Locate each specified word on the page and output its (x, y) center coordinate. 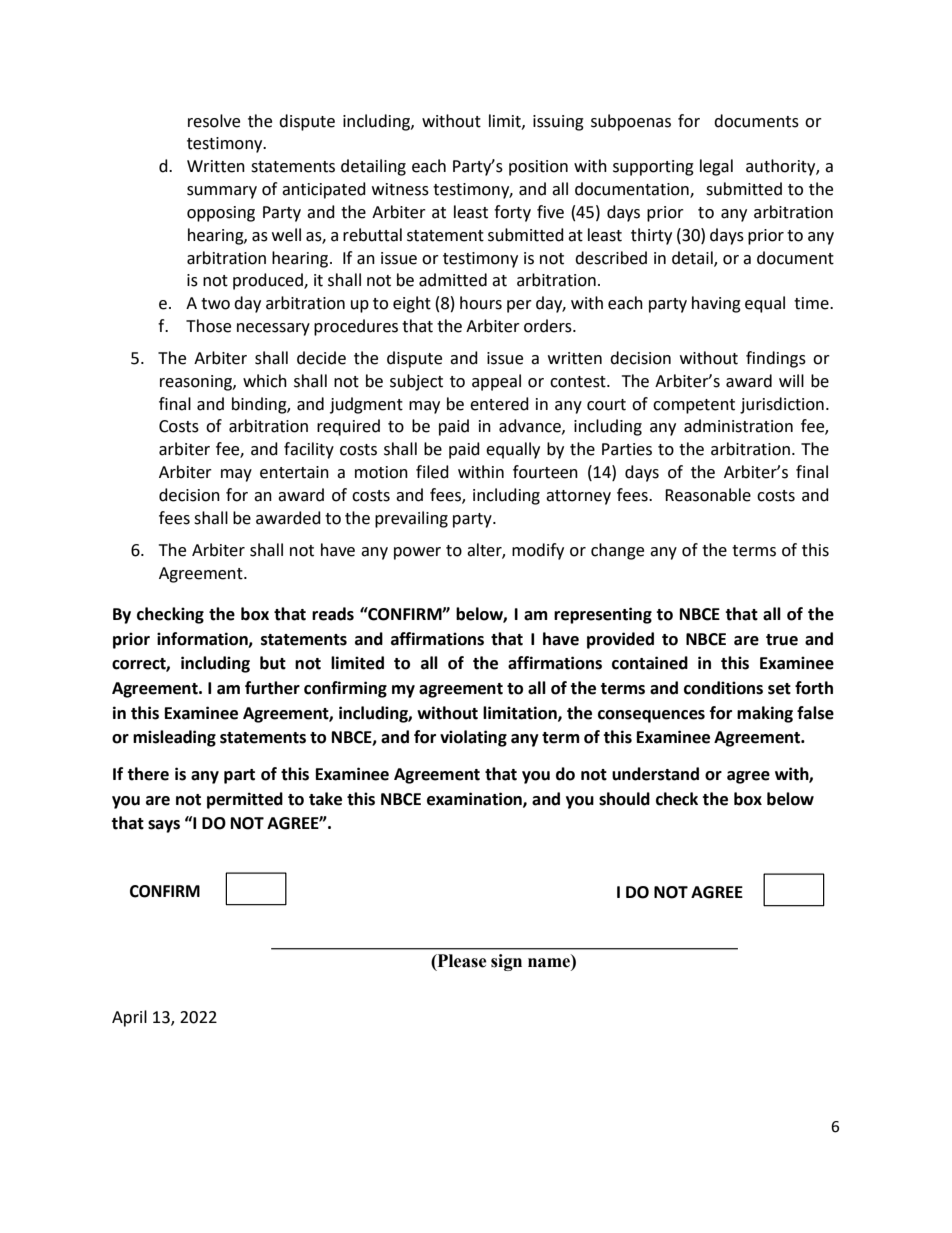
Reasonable (708, 495)
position (538, 168)
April (129, 1018)
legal (716, 167)
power (417, 553)
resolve (214, 121)
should (624, 799)
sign (506, 962)
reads (333, 614)
